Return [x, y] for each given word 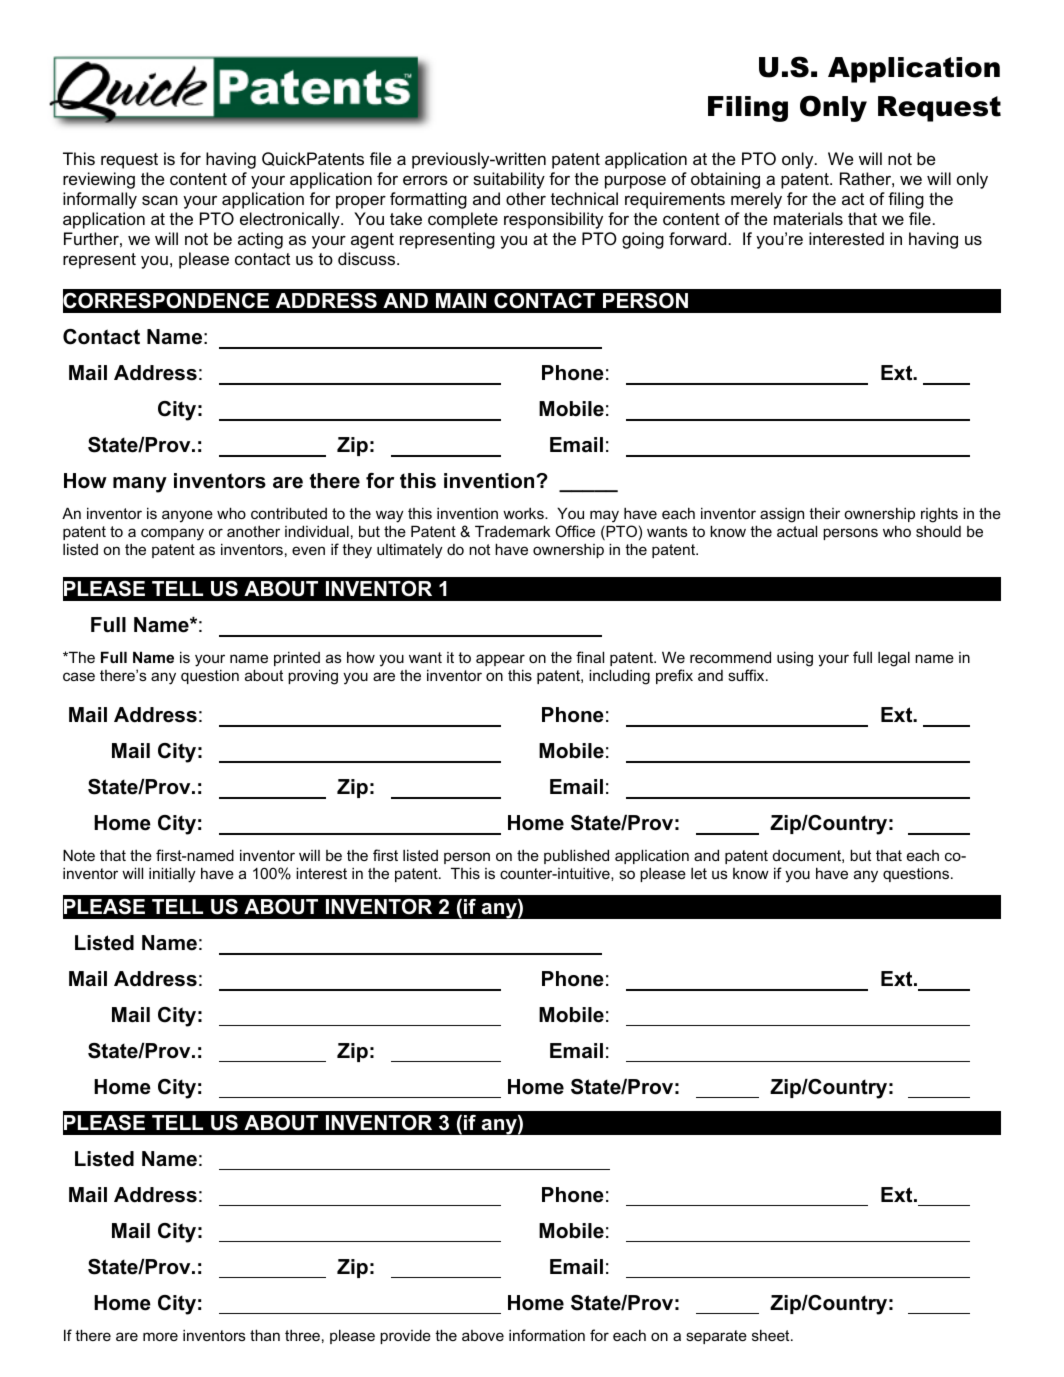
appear [500, 660]
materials [808, 218]
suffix [747, 675]
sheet [772, 1335]
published [576, 856]
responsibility [553, 220]
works [524, 513]
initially [172, 875]
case [79, 676]
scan [160, 200]
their [824, 513]
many [140, 485]
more [160, 1336]
